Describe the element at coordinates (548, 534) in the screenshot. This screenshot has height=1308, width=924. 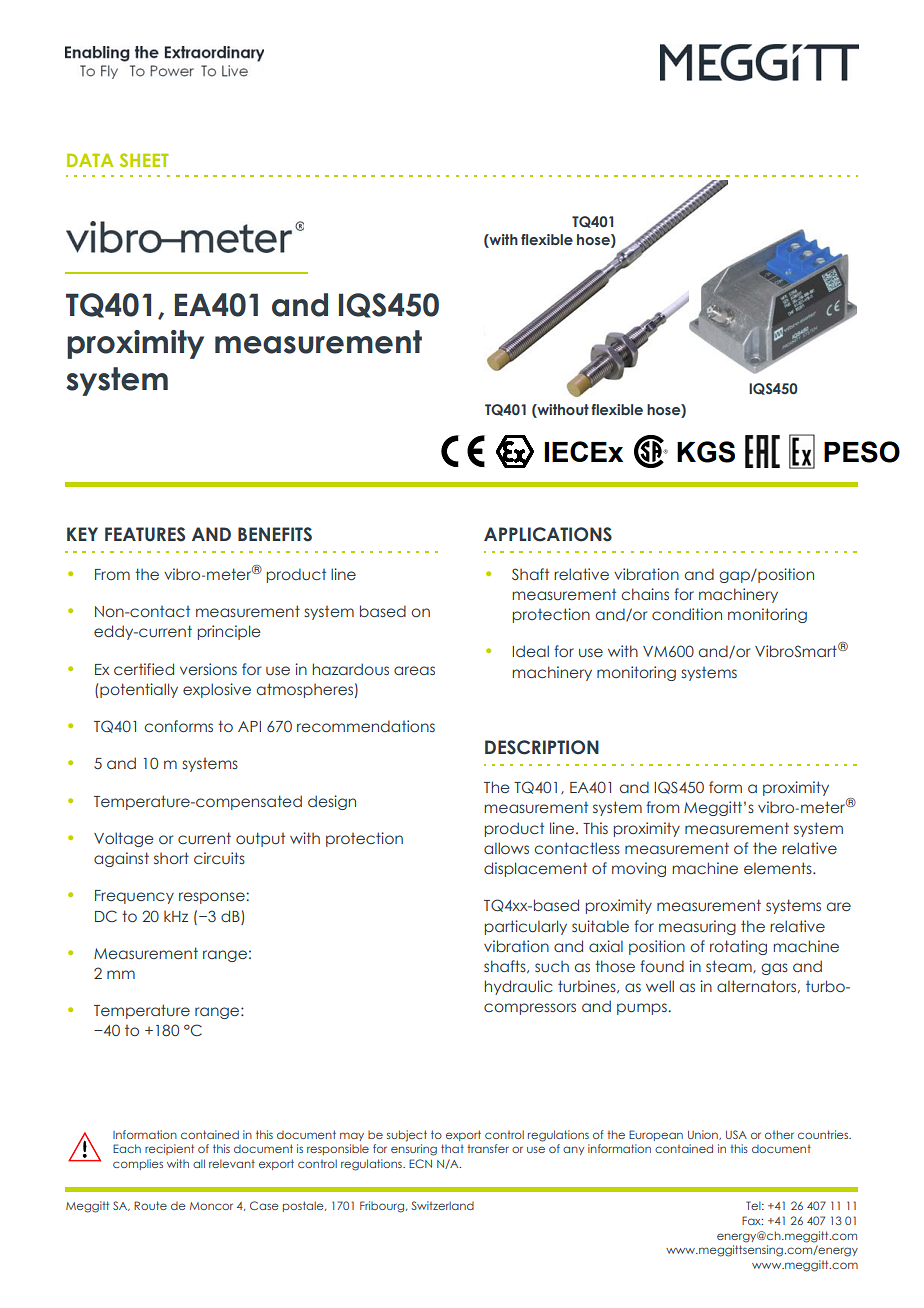
I see `APPLICATIONS` at that location.
